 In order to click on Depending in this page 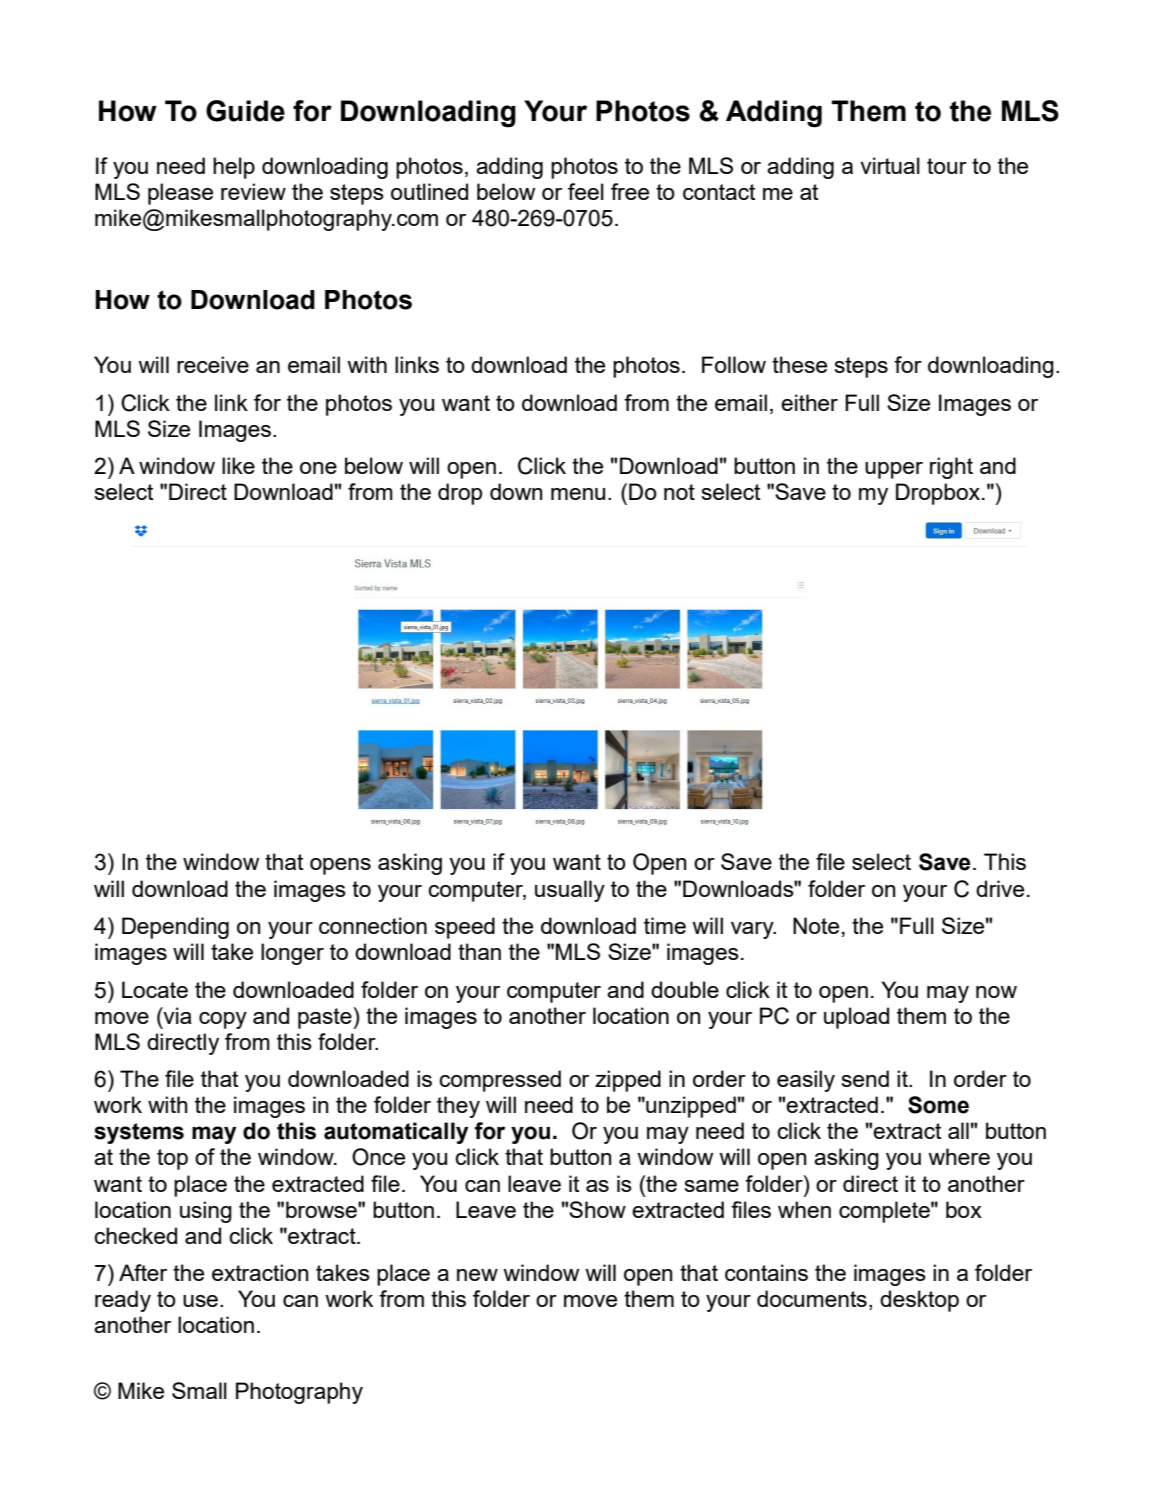, I will do `click(175, 928)`.
